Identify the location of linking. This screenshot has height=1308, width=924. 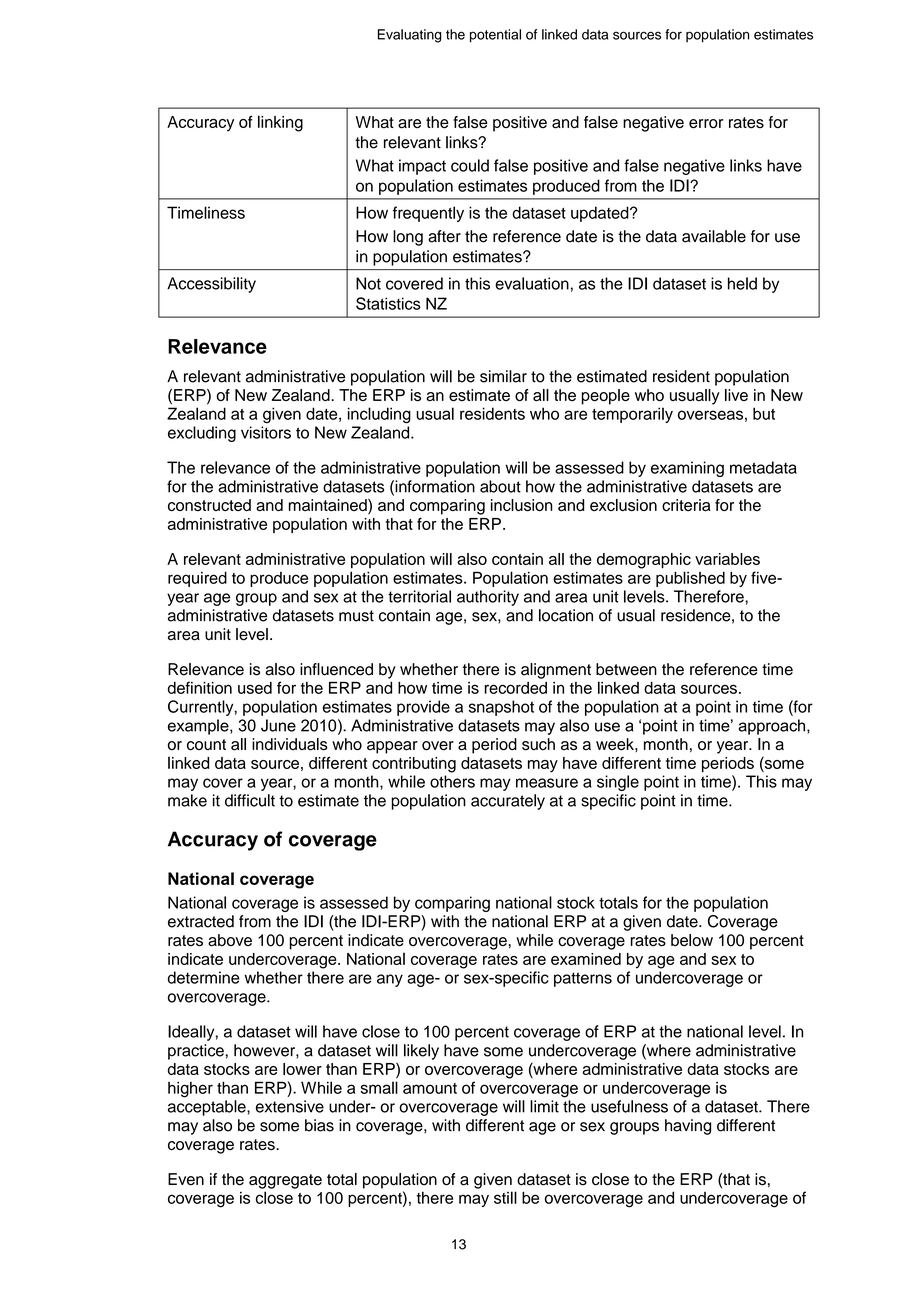
(280, 123).
